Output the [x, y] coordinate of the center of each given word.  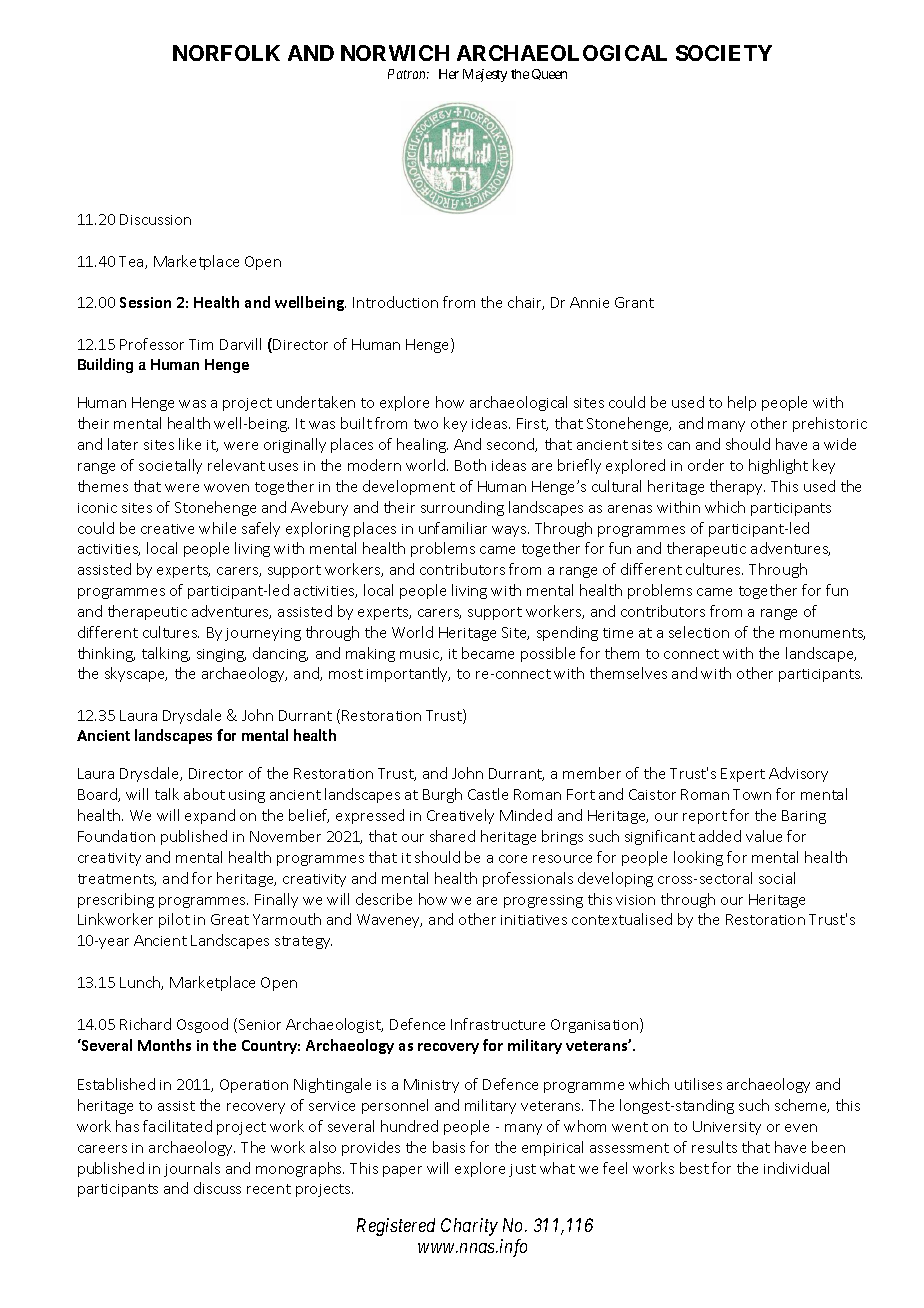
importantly [408, 674]
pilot [174, 920]
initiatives [534, 920]
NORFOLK [226, 53]
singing [221, 655]
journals [192, 1169]
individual [796, 1168]
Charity [469, 1227]
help [742, 403]
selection [699, 632]
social [777, 878]
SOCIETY [724, 53]
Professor [152, 344]
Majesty [485, 75]
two [426, 424]
